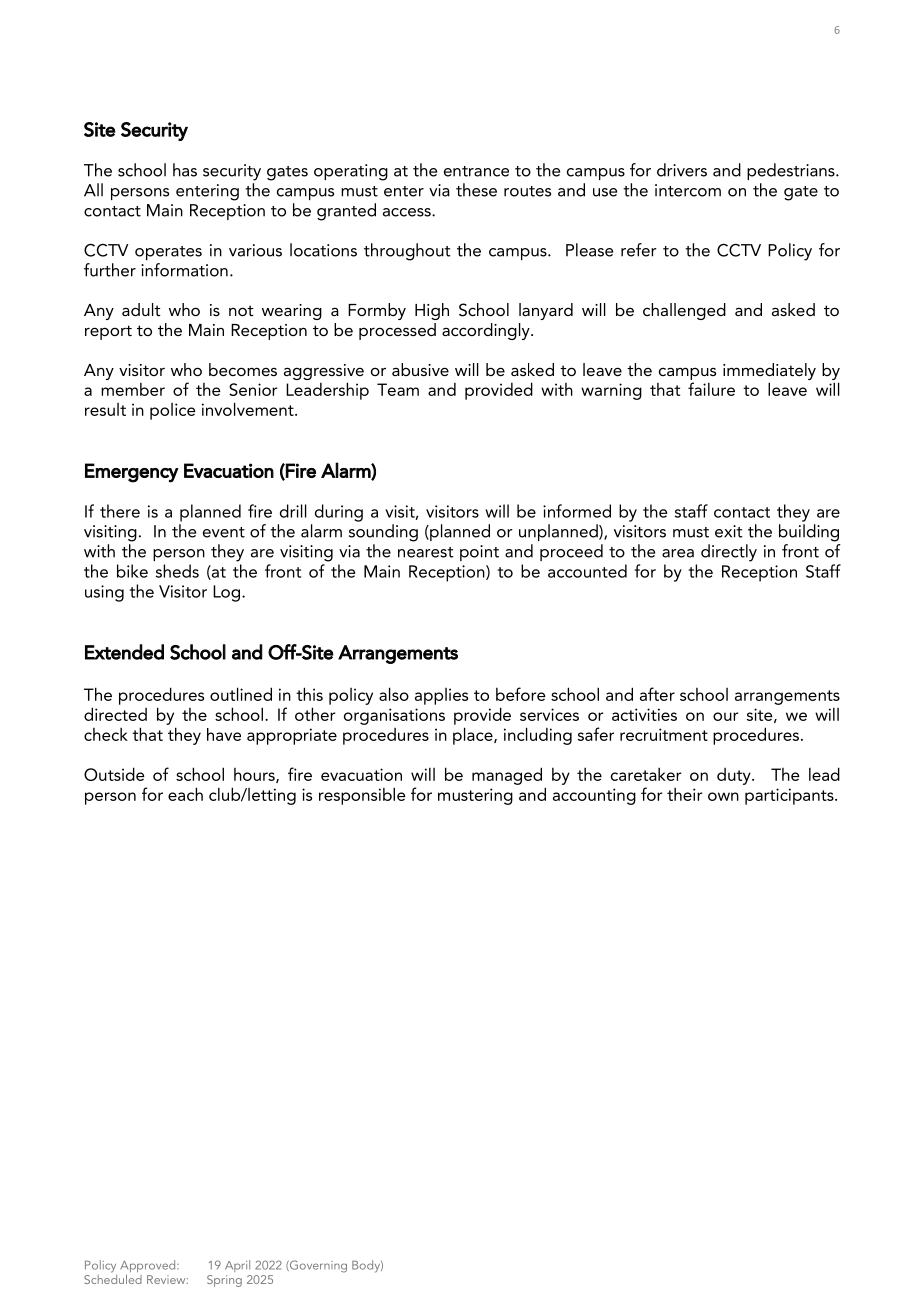  What do you see at coordinates (237, 1266) in the document?
I see `April` at bounding box center [237, 1266].
